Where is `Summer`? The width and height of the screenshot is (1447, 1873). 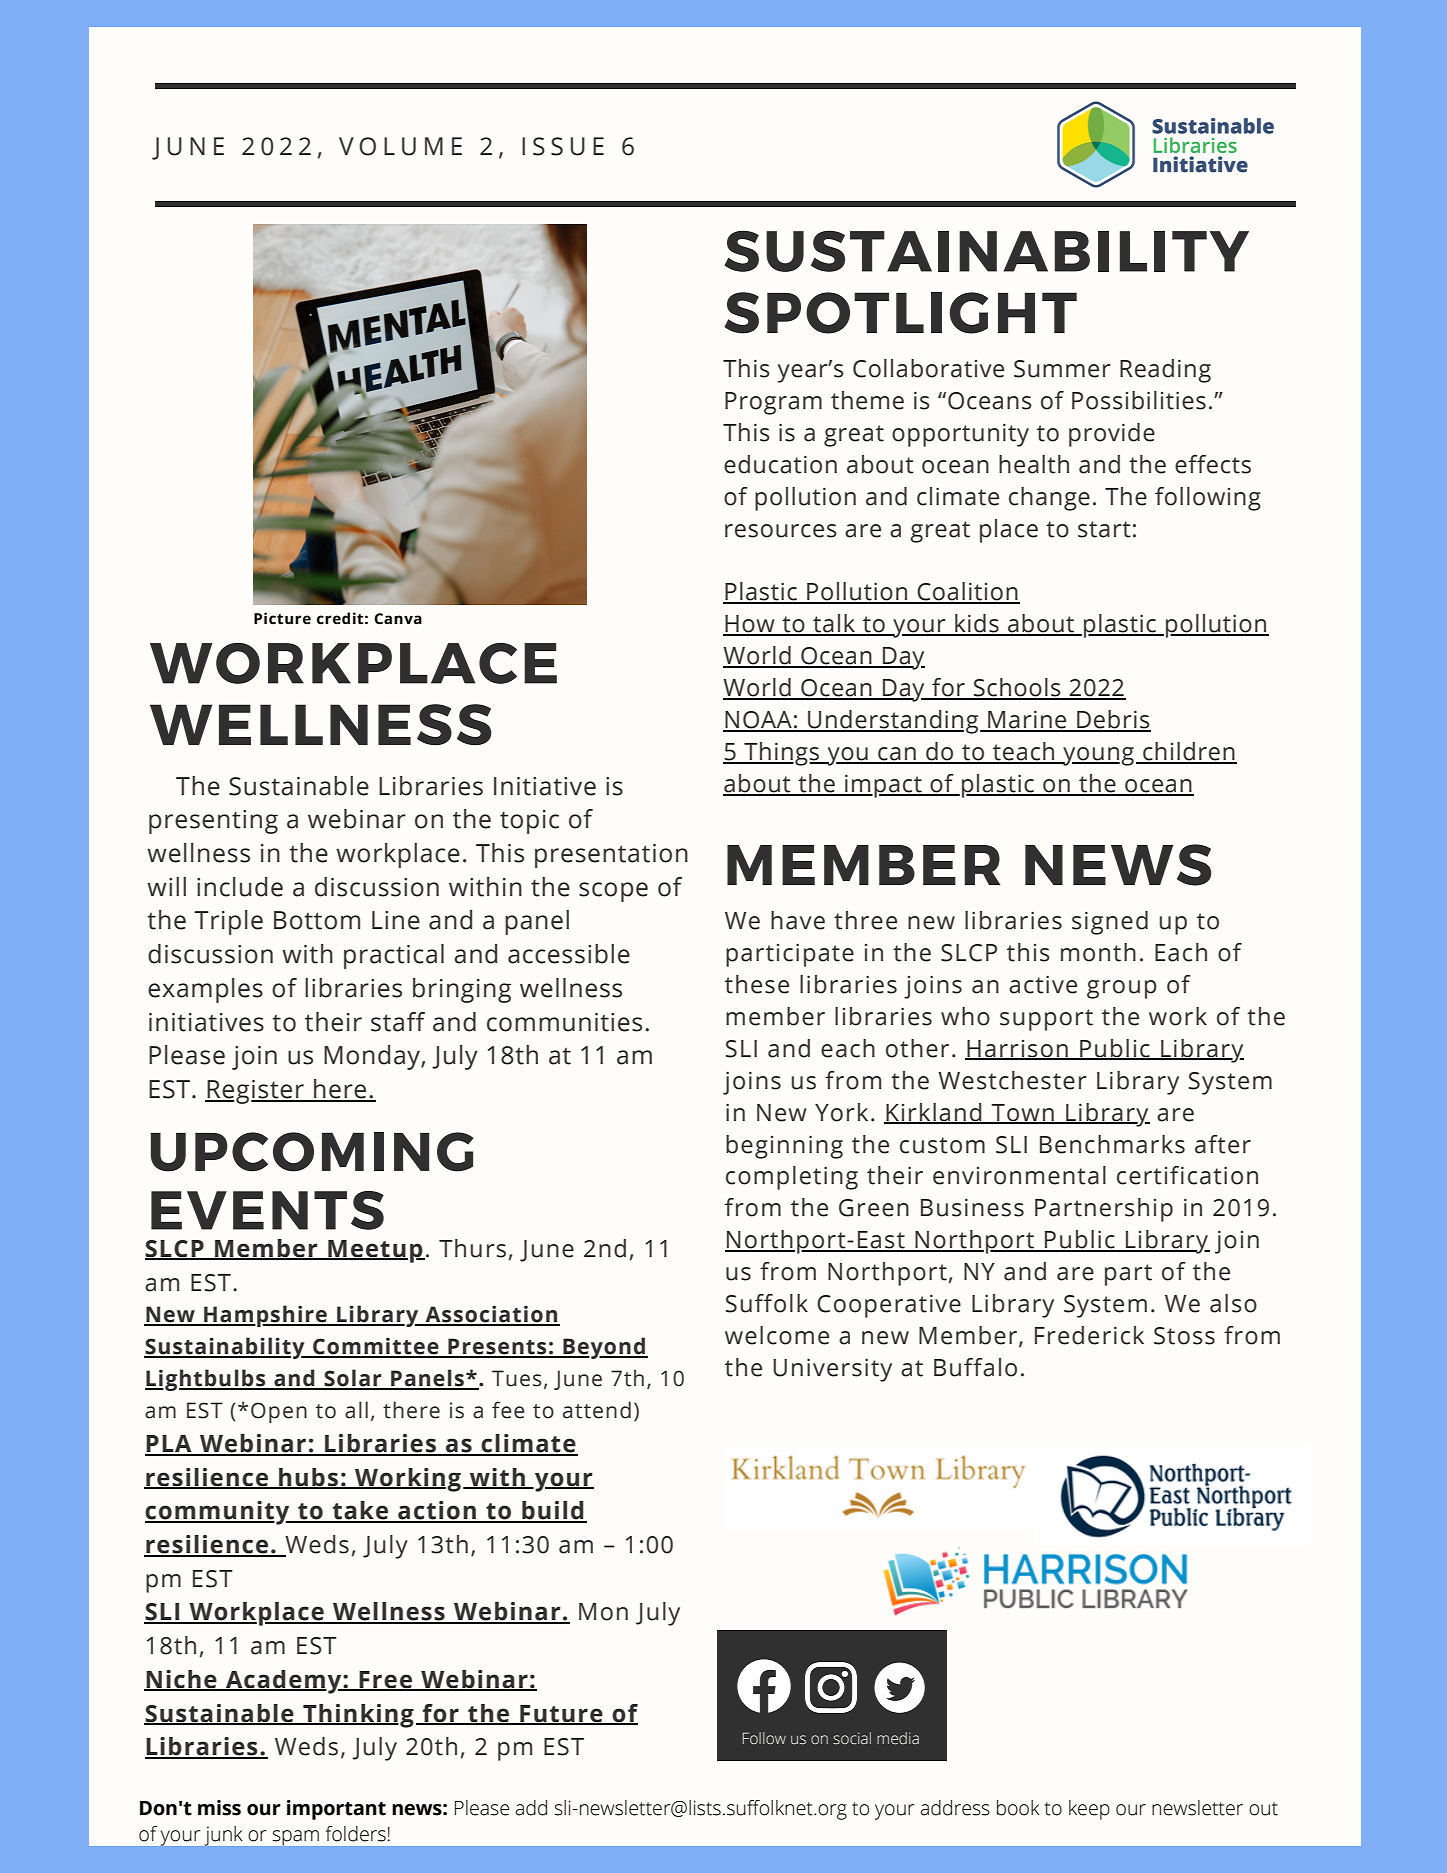 Summer is located at coordinates (1062, 369).
